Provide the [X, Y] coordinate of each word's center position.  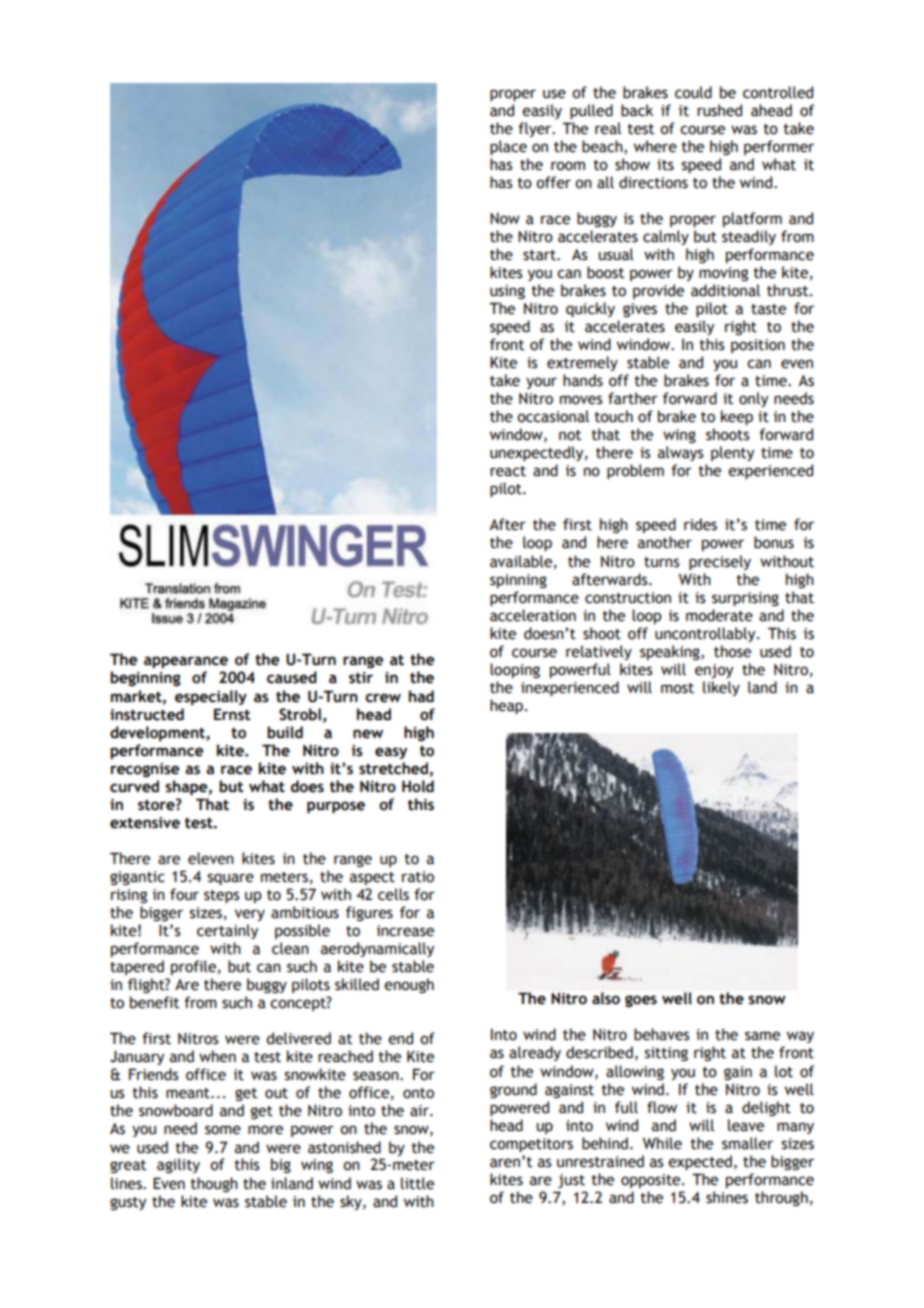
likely [721, 688]
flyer [536, 129]
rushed [719, 110]
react [508, 471]
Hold [418, 786]
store [157, 805]
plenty [732, 453]
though [214, 1184]
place [508, 147]
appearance [186, 662]
